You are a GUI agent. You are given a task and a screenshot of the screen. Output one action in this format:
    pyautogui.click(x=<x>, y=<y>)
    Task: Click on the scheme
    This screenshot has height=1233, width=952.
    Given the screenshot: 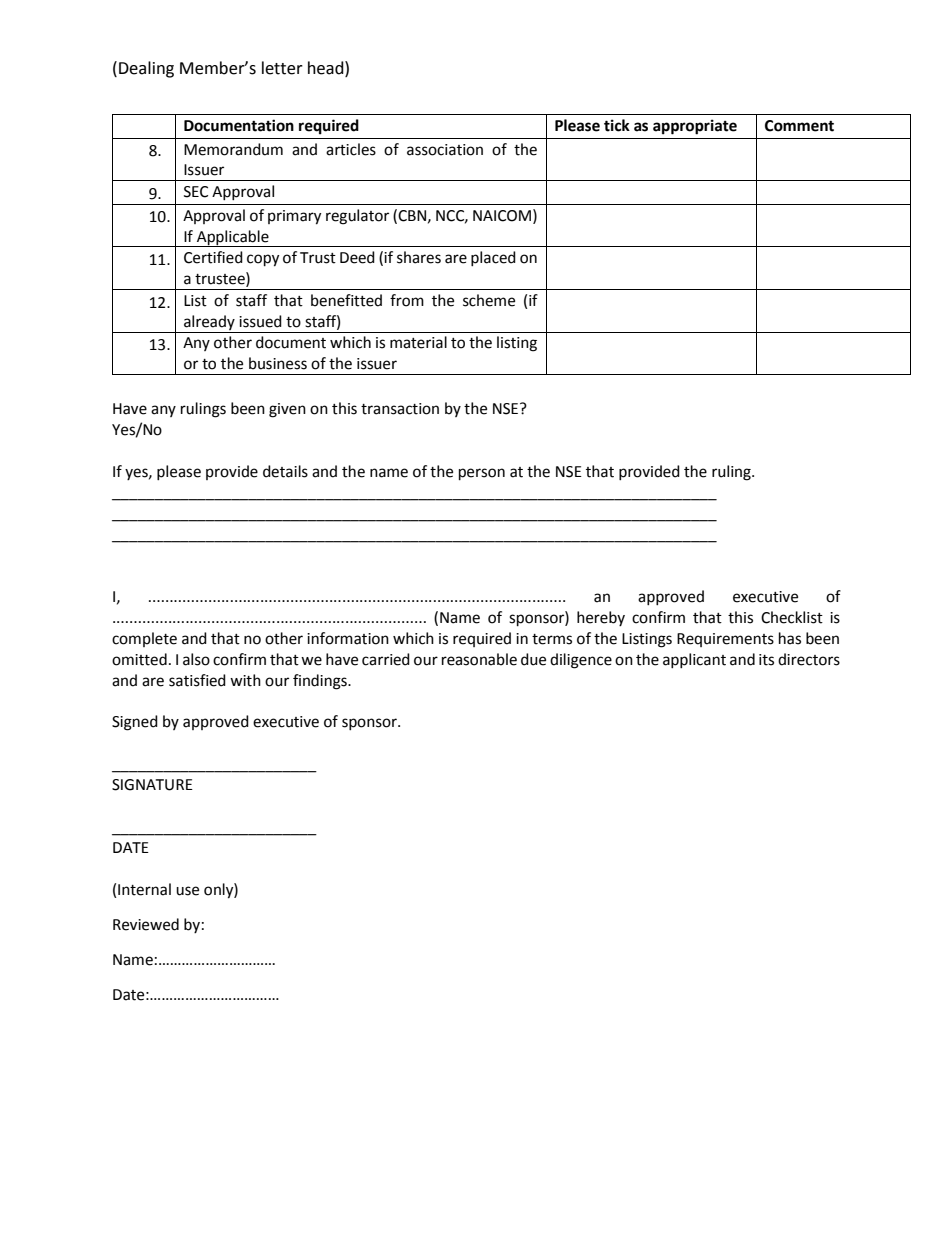 What is the action you would take?
    pyautogui.click(x=489, y=300)
